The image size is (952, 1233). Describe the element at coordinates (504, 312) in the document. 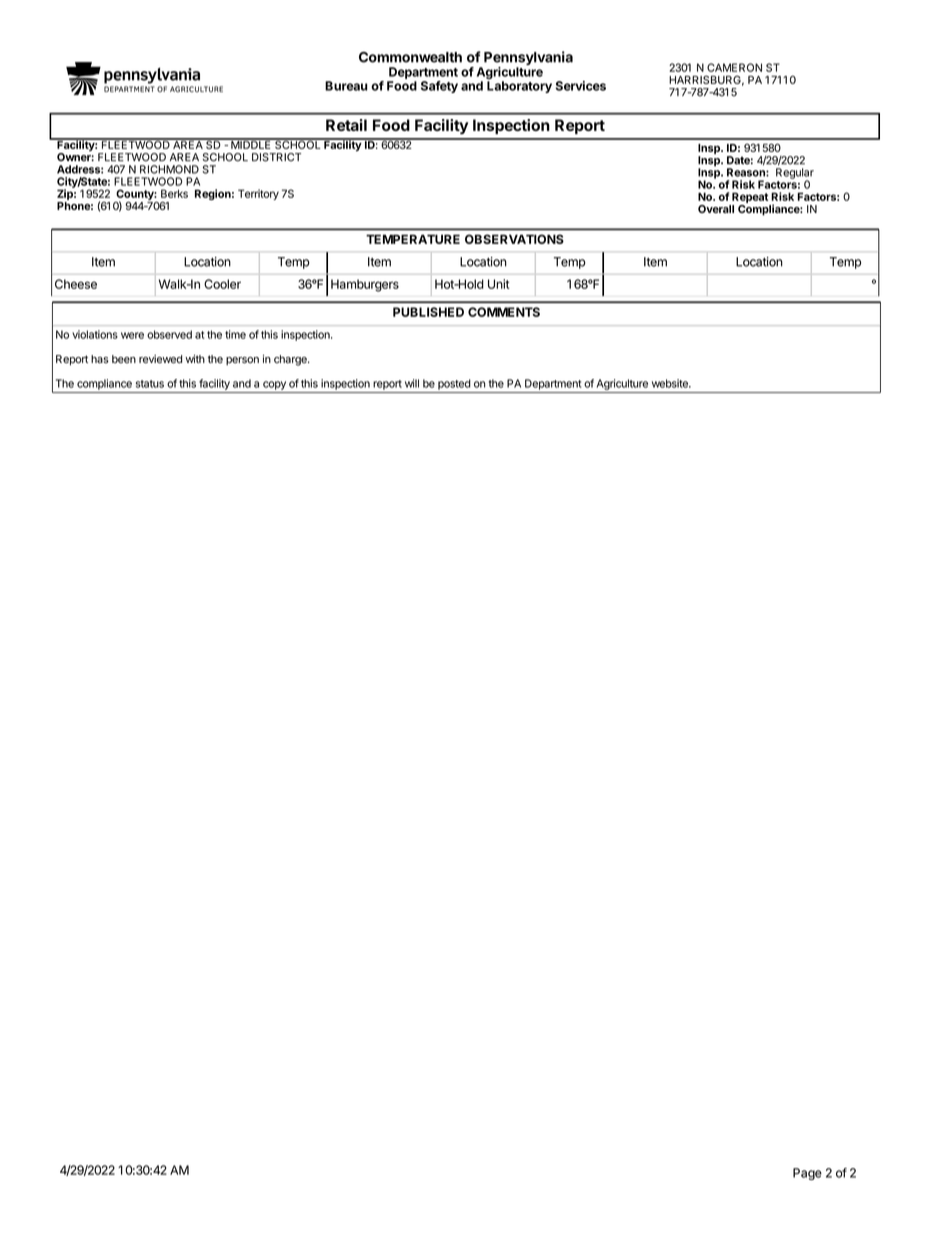

I see `COMMENTS` at that location.
